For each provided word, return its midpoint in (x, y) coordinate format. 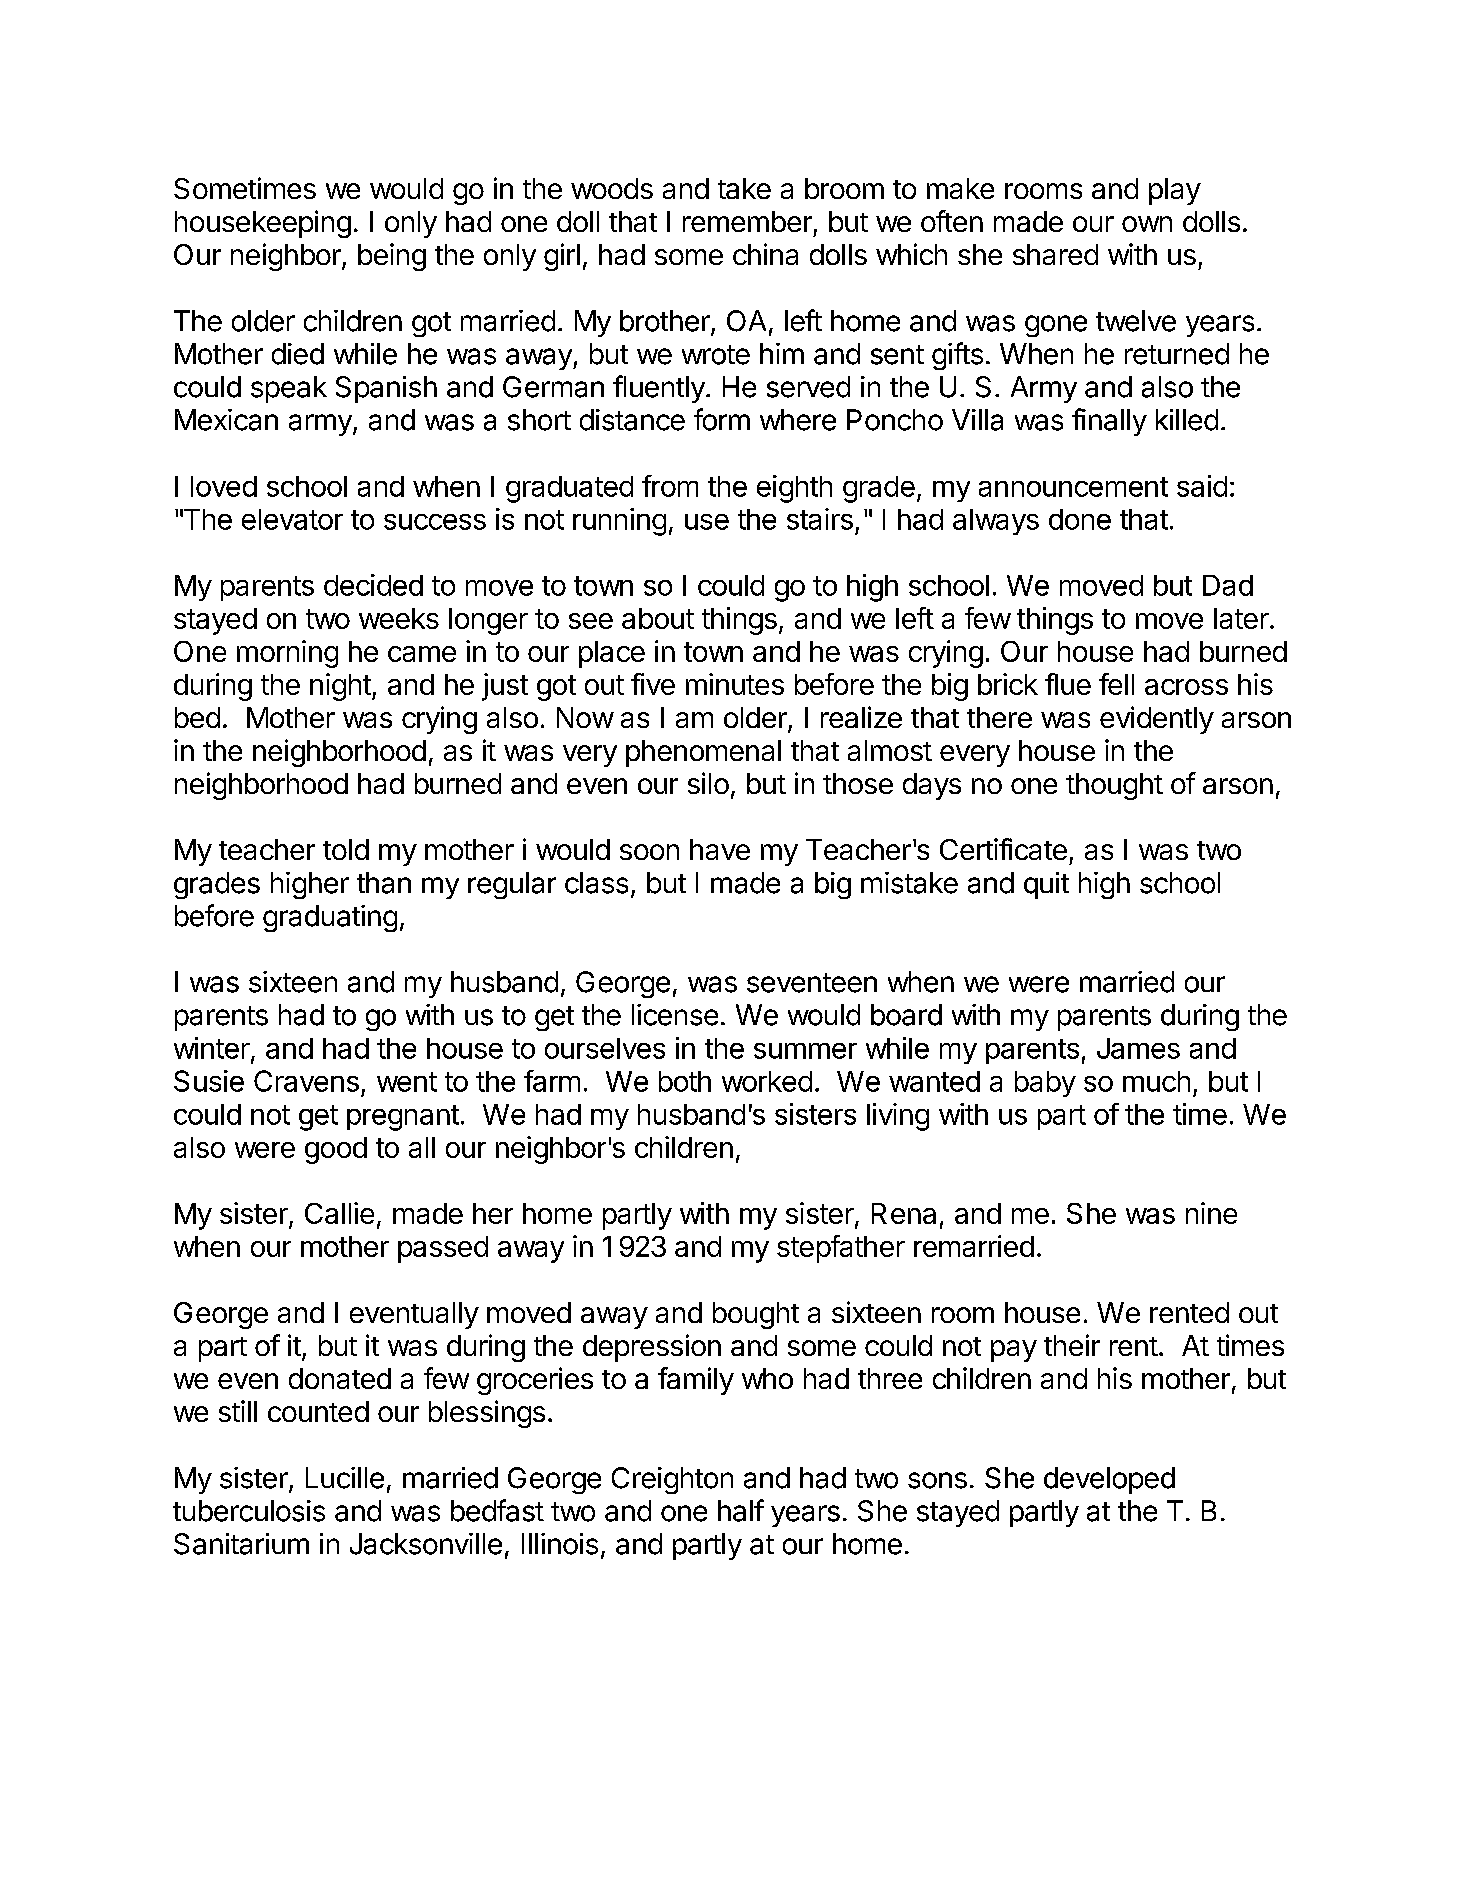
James (1138, 1048)
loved (224, 486)
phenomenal (703, 753)
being (392, 257)
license (675, 1015)
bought (756, 1315)
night (340, 687)
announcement (1073, 487)
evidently (1157, 720)
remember (747, 221)
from (670, 486)
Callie (339, 1213)
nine (1211, 1213)
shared (1055, 254)
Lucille (345, 1478)
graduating (330, 918)
